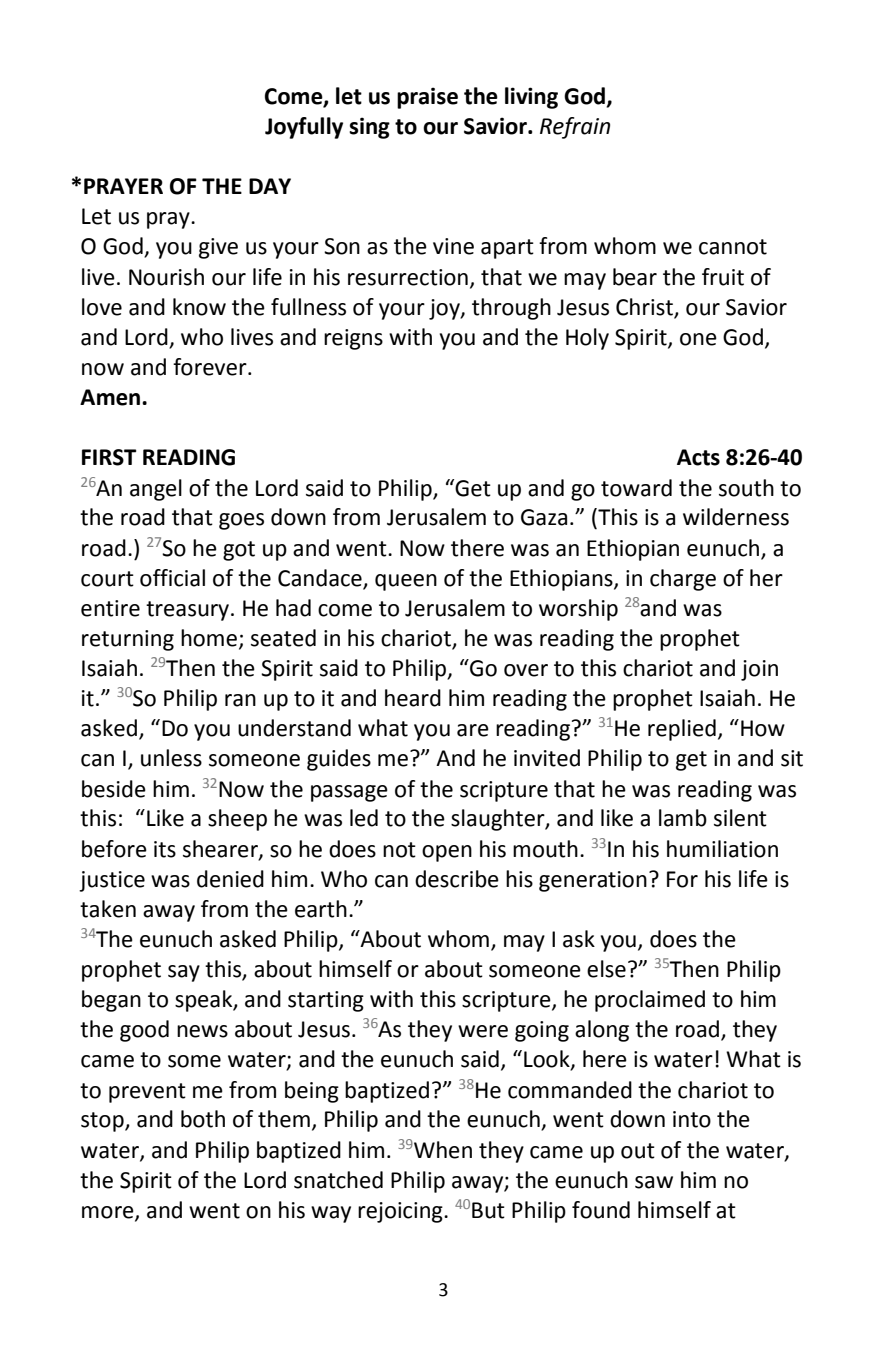 Image resolution: width=887 pixels, height=1372 pixels. What do you see at coordinates (575, 128) in the screenshot?
I see `Refrain` at bounding box center [575, 128].
